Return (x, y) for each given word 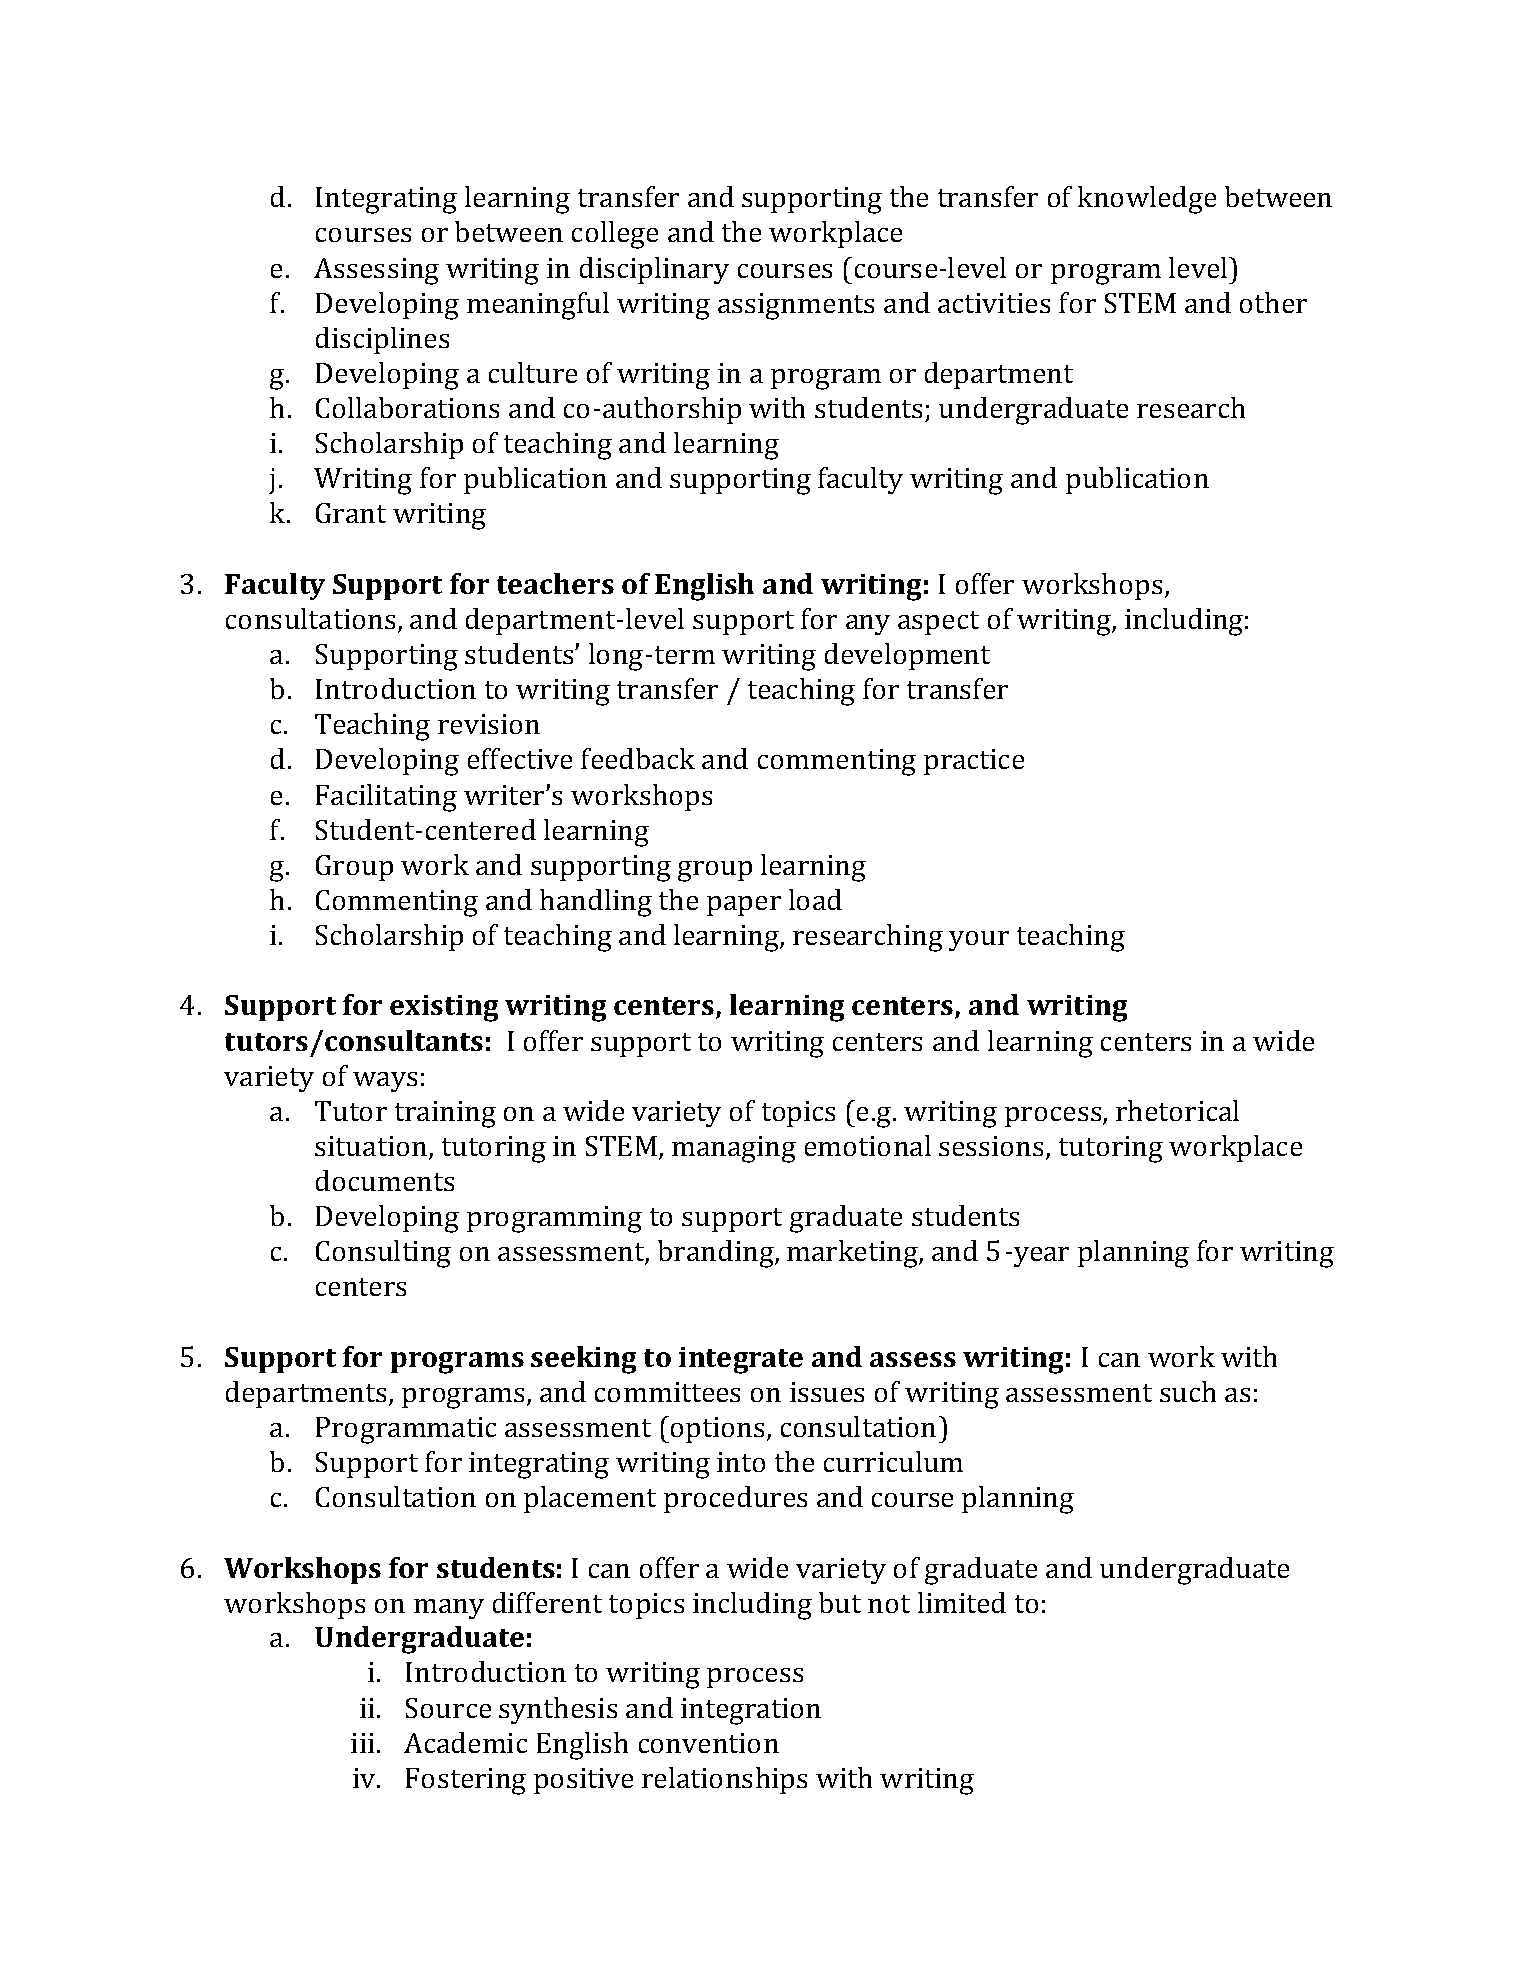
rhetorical (1177, 1110)
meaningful (538, 306)
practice (974, 762)
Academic (465, 1742)
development (907, 656)
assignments (796, 306)
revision (489, 724)
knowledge (1147, 200)
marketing (853, 1254)
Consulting (383, 1254)
